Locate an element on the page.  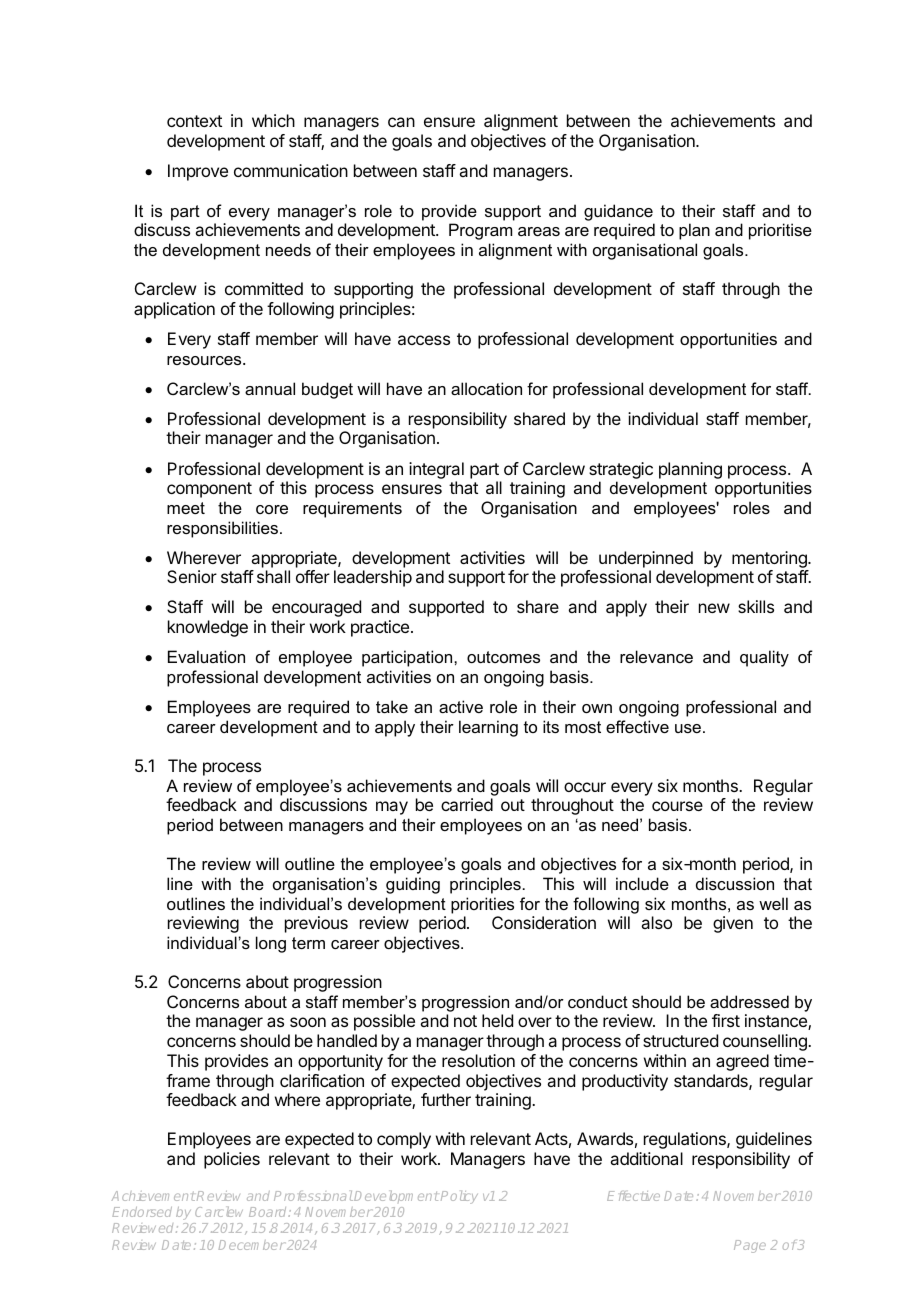
Improve is located at coordinates (198, 172).
